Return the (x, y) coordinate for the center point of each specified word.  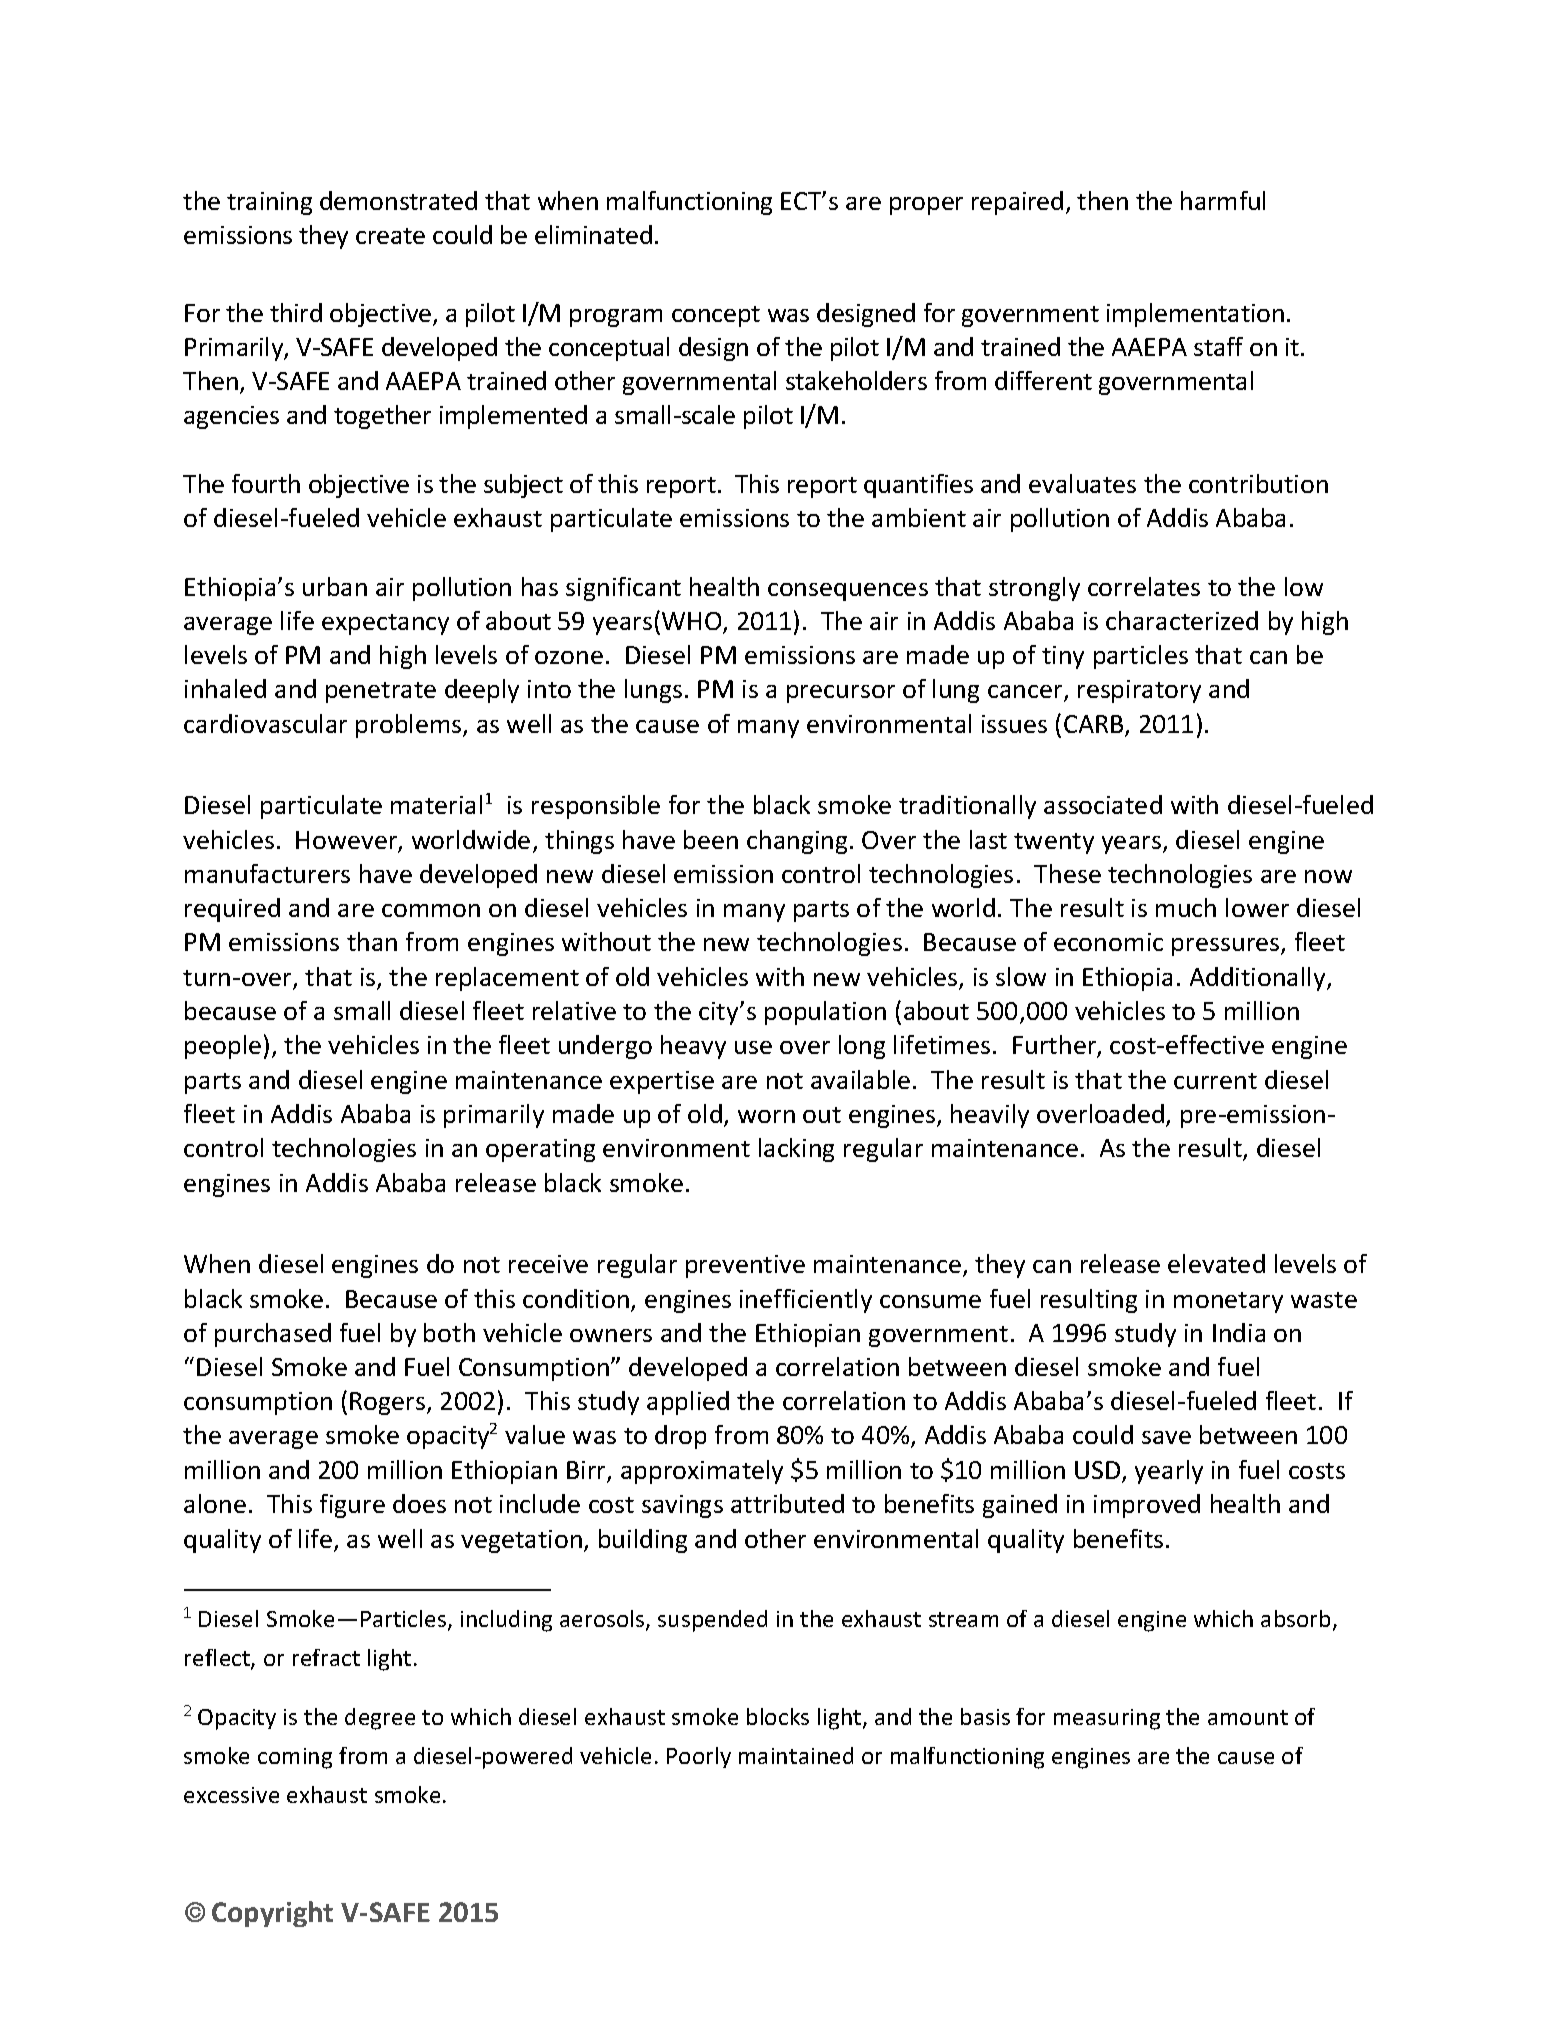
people (223, 1047)
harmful (1223, 200)
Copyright (272, 1914)
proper (926, 206)
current (1215, 1081)
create (390, 236)
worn (766, 1116)
